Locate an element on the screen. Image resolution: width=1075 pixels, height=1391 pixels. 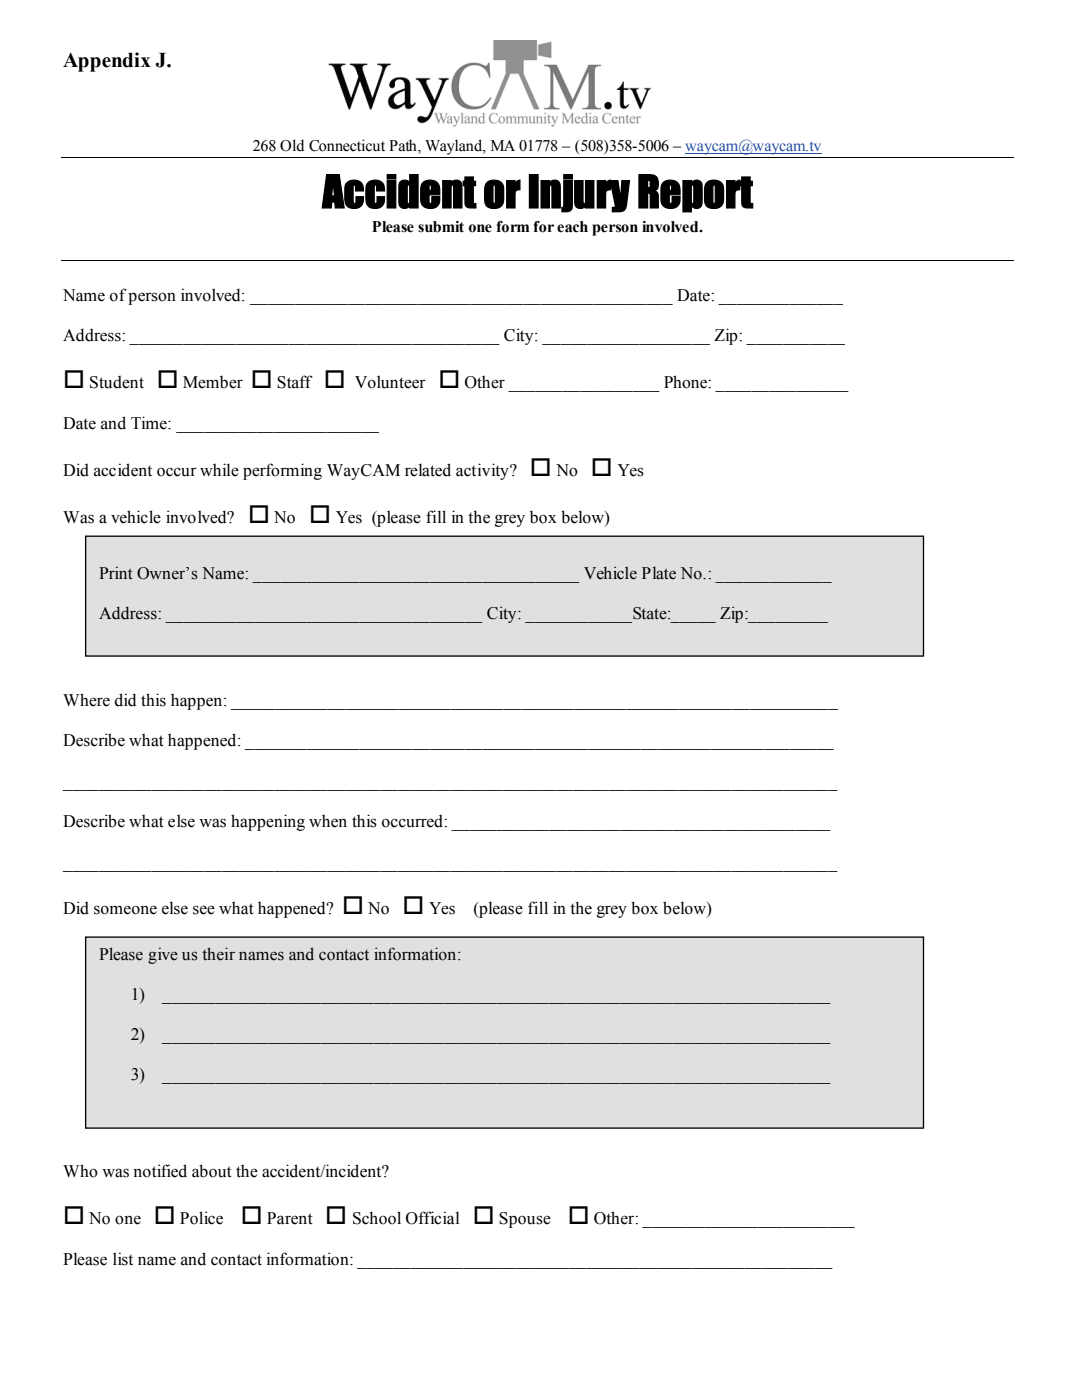
Appendix is located at coordinates (107, 62).
